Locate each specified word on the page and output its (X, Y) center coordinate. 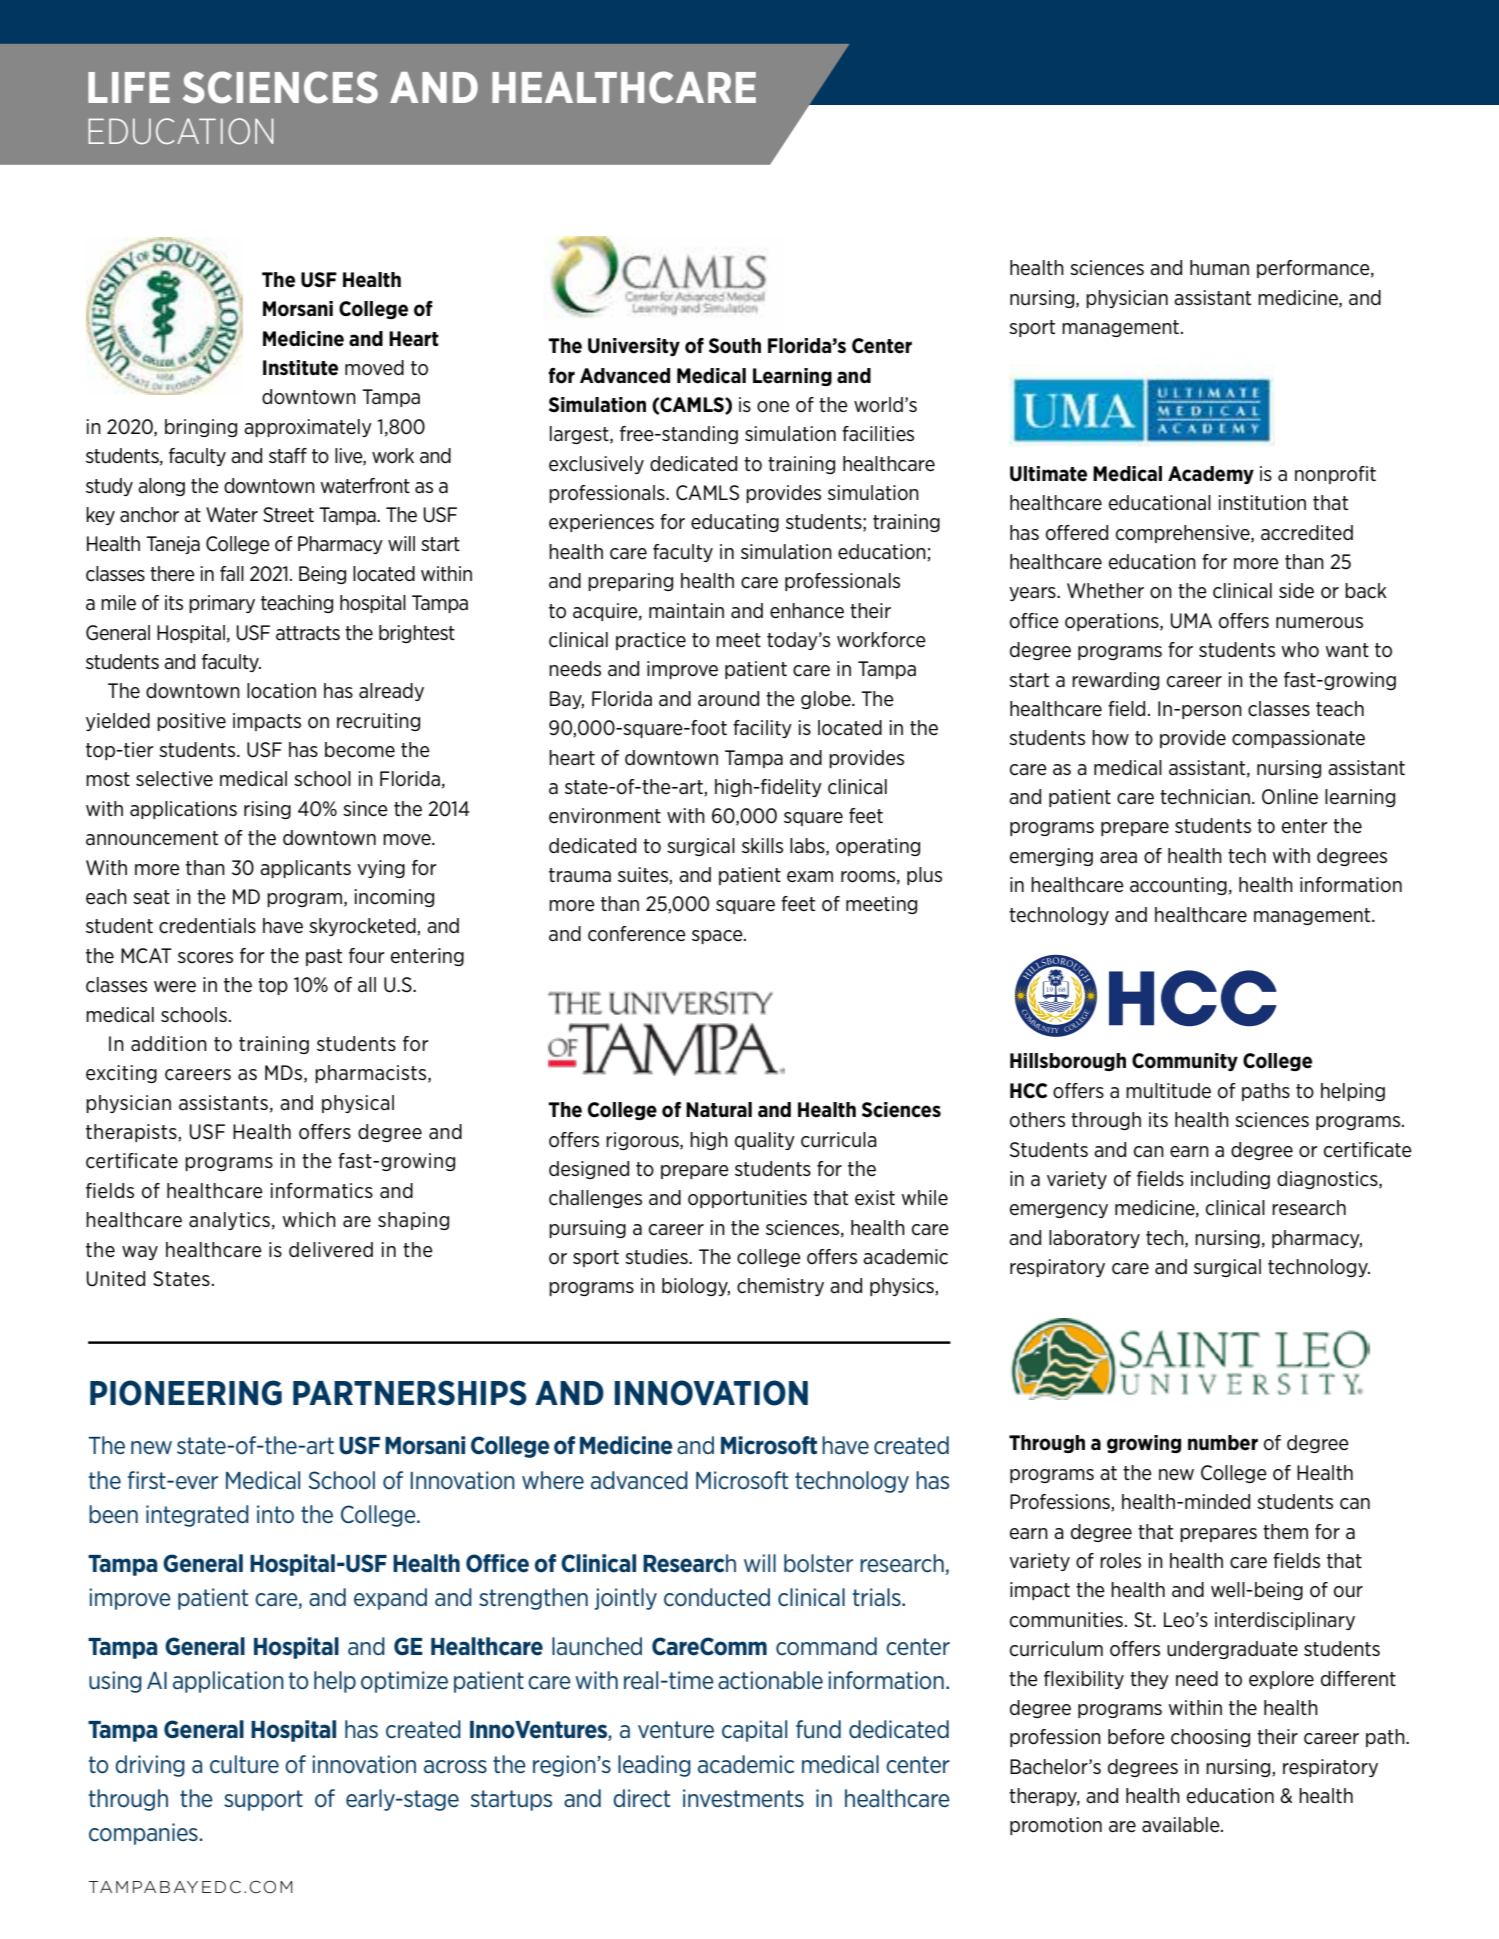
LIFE (129, 87)
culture (244, 1764)
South (735, 346)
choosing (1210, 1738)
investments (743, 1798)
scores (205, 958)
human (1219, 267)
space (718, 937)
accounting (1178, 886)
